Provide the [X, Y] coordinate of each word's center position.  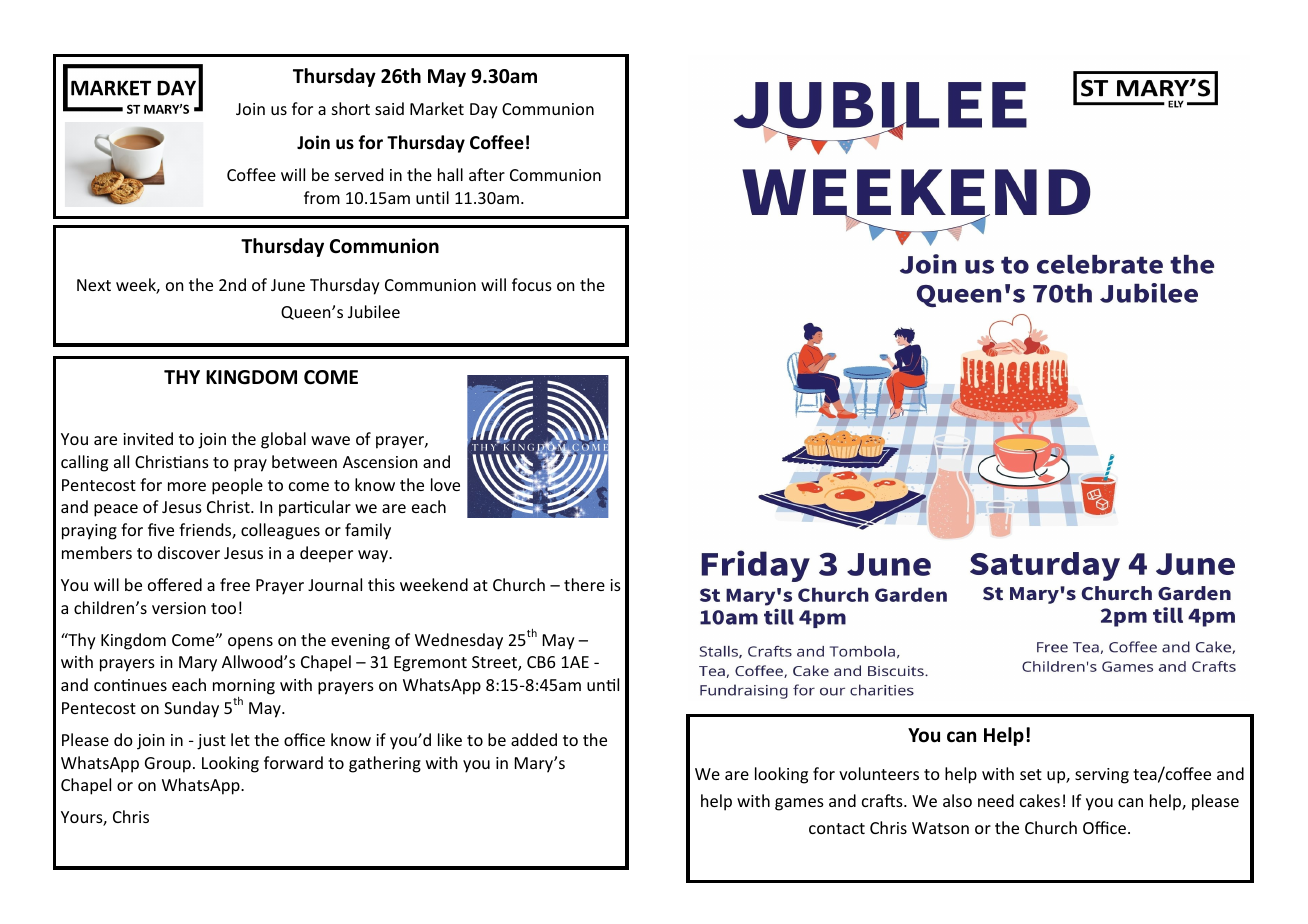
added [534, 739]
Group [168, 765]
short [351, 108]
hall [450, 174]
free [235, 584]
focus [532, 284]
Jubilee [374, 311]
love [445, 484]
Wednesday [459, 641]
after [487, 174]
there [584, 584]
